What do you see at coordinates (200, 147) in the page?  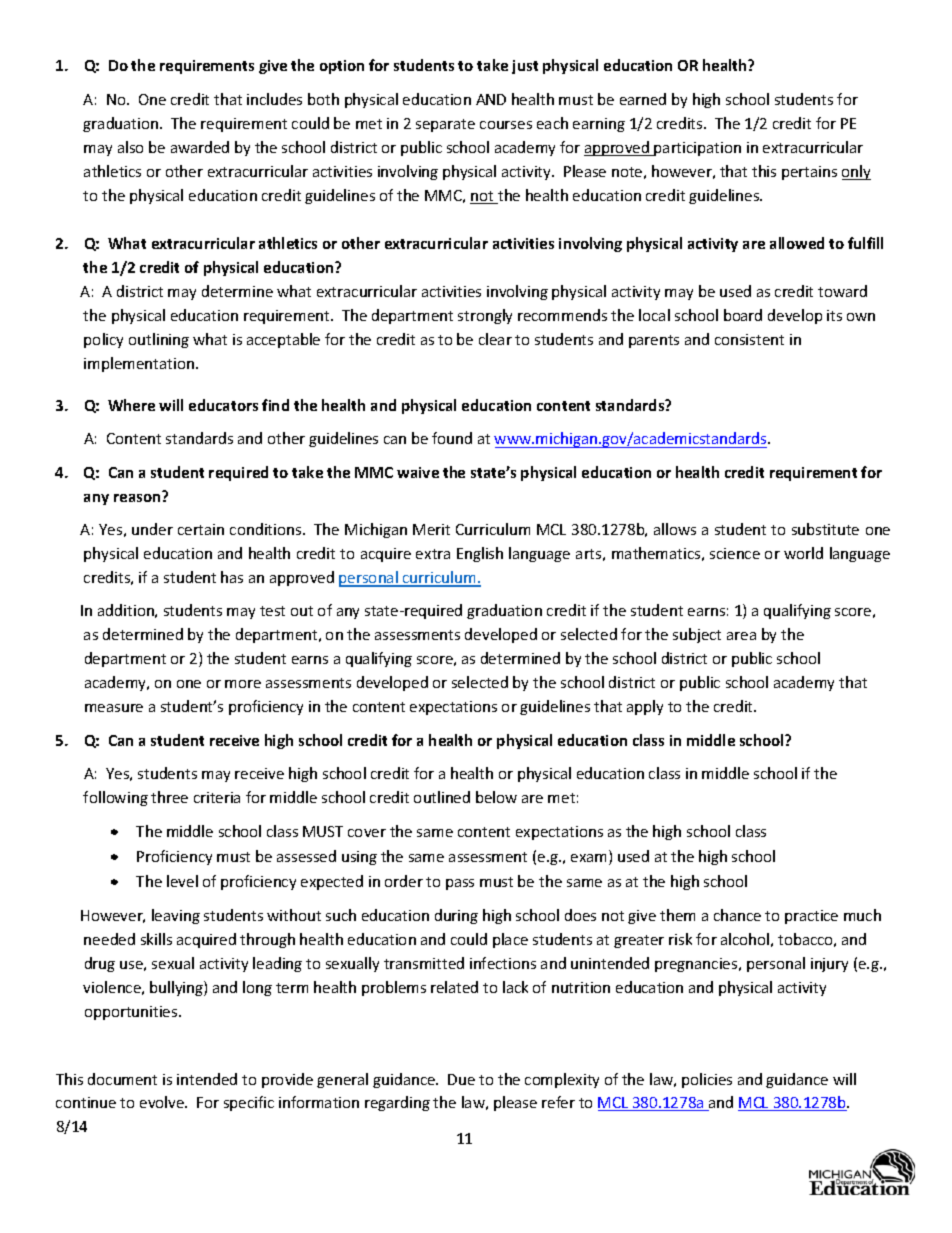 I see `awarded` at bounding box center [200, 147].
